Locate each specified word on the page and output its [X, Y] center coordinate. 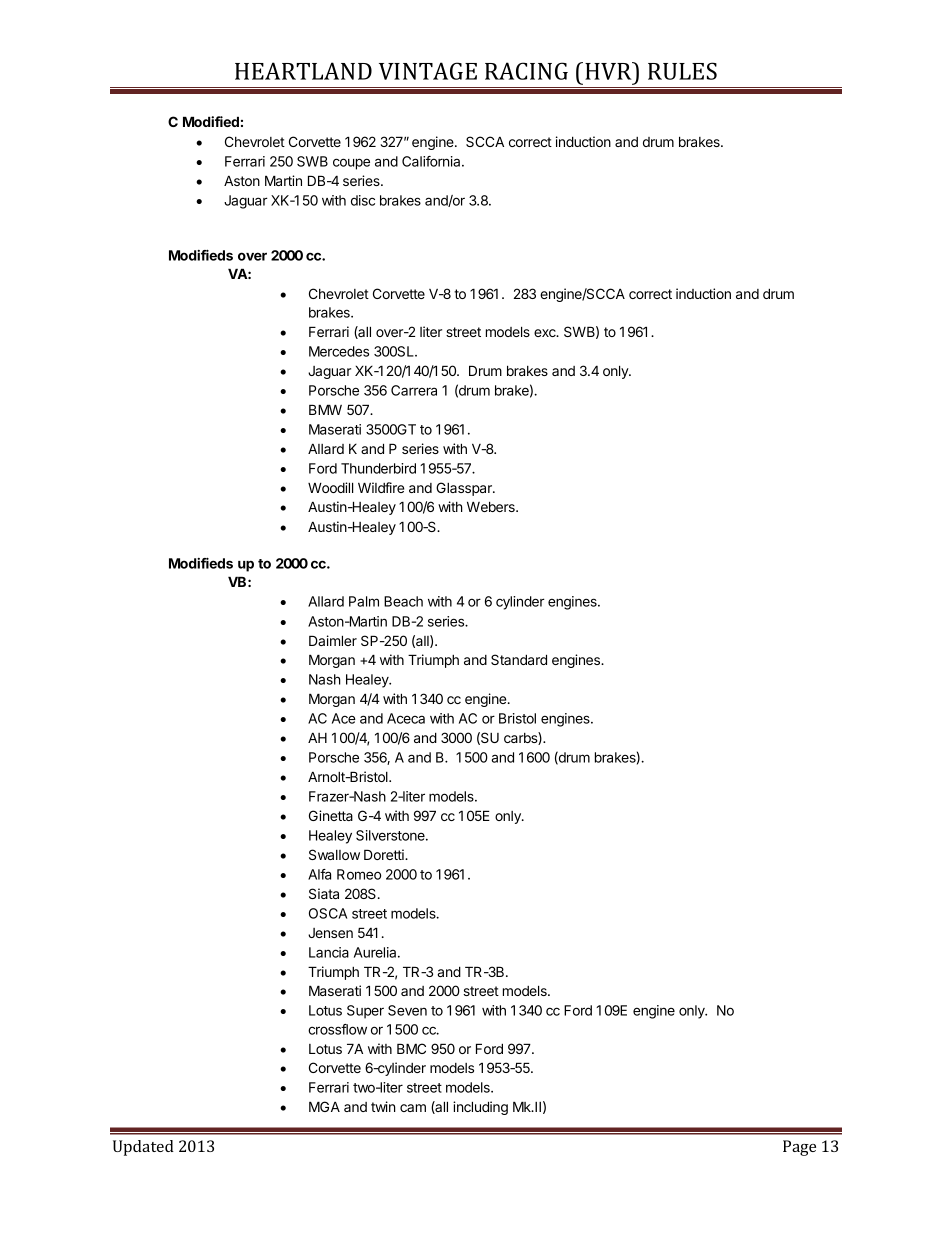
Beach [403, 601]
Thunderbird [378, 468]
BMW [325, 409]
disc [363, 200]
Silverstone [391, 835]
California [432, 161]
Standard [519, 659]
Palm [364, 601]
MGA [324, 1106]
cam [413, 1108]
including [480, 1108]
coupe [351, 164]
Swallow [334, 854]
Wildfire [381, 487]
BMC [411, 1048]
